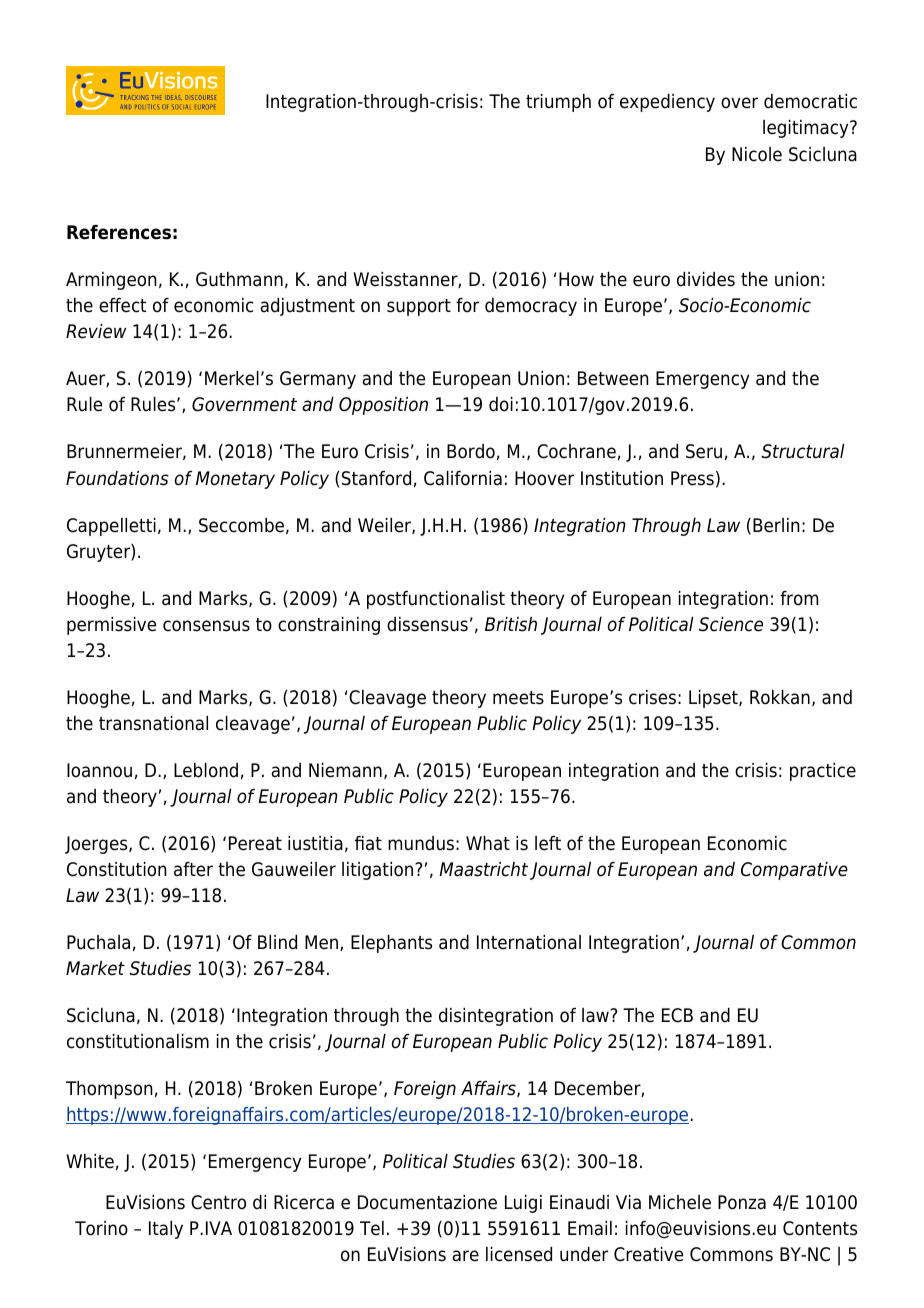  I want to click on California, so click(463, 478).
